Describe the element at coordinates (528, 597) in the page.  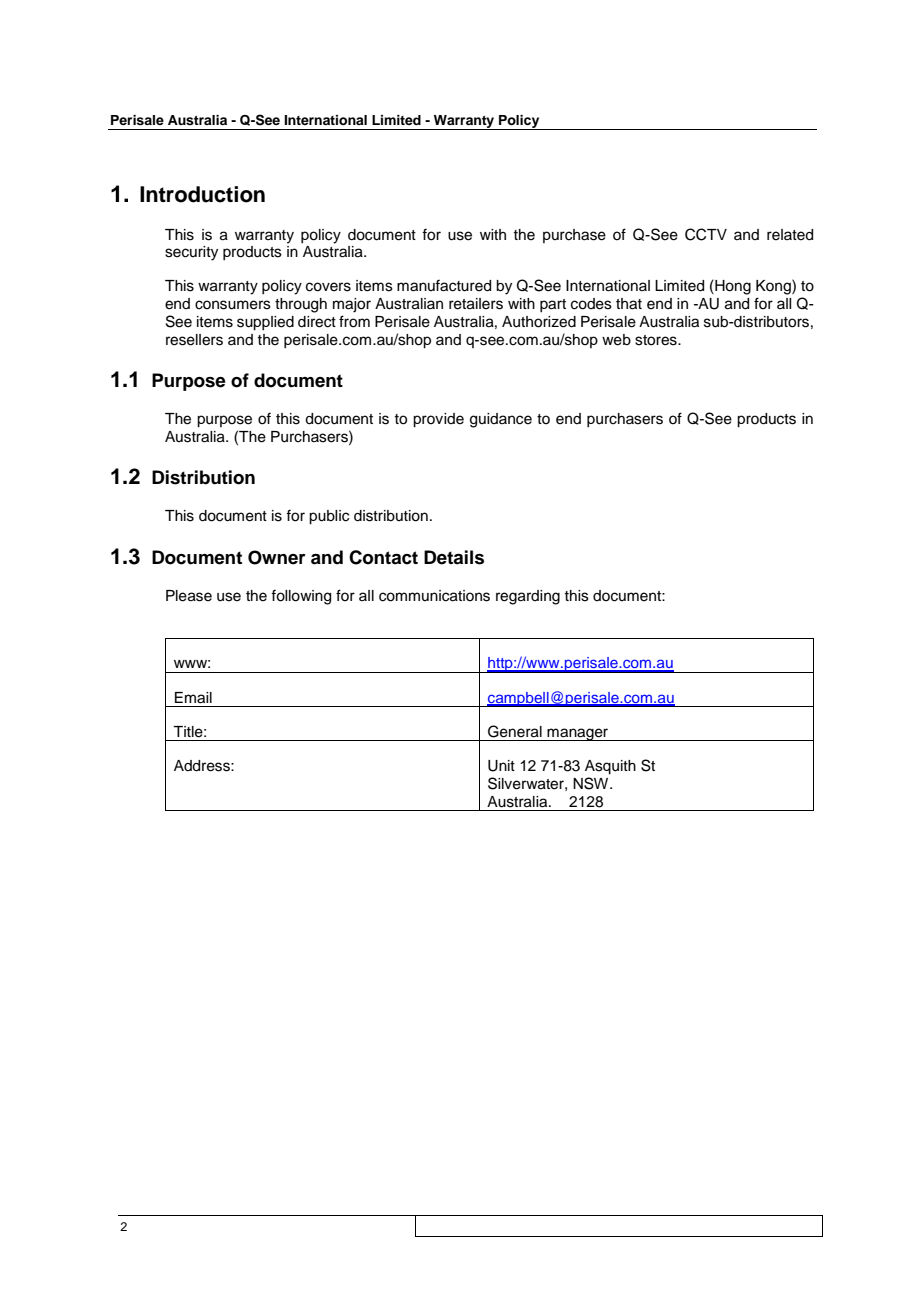
I see `regarding` at that location.
